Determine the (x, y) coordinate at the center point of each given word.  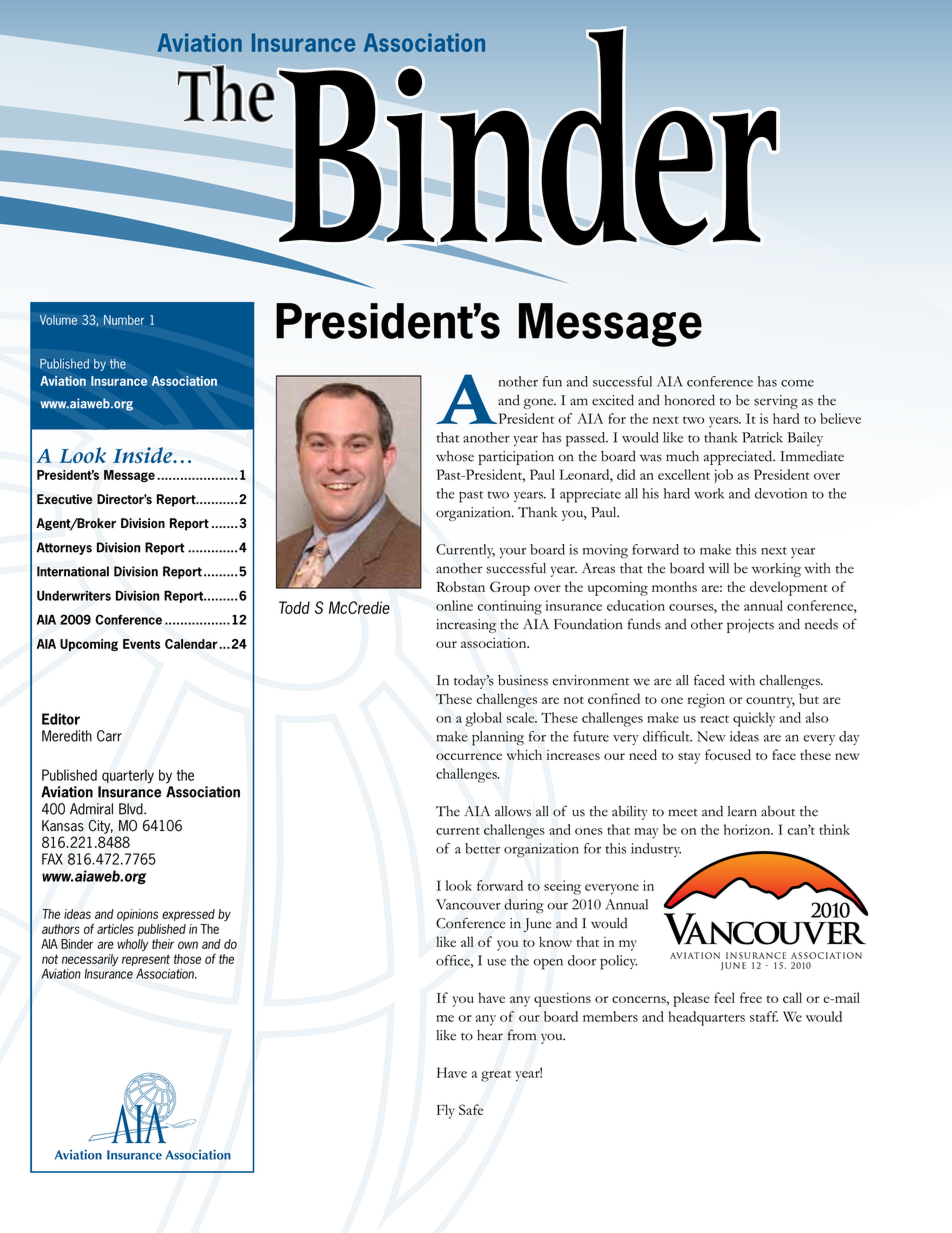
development (789, 588)
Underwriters (74, 595)
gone (540, 403)
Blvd (132, 809)
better (482, 848)
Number (124, 320)
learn (742, 811)
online (454, 605)
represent (146, 960)
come (797, 383)
